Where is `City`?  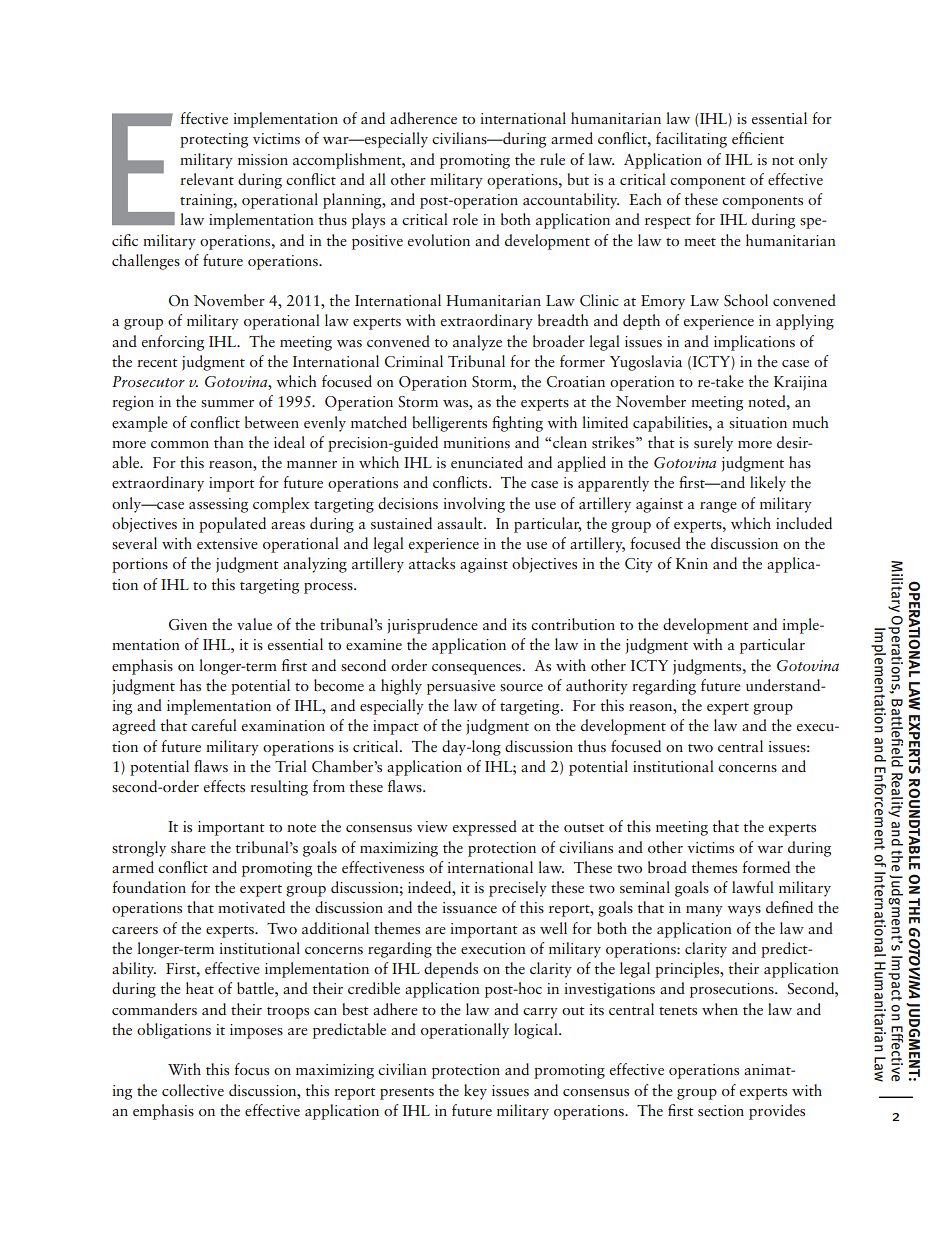
City is located at coordinates (639, 565).
